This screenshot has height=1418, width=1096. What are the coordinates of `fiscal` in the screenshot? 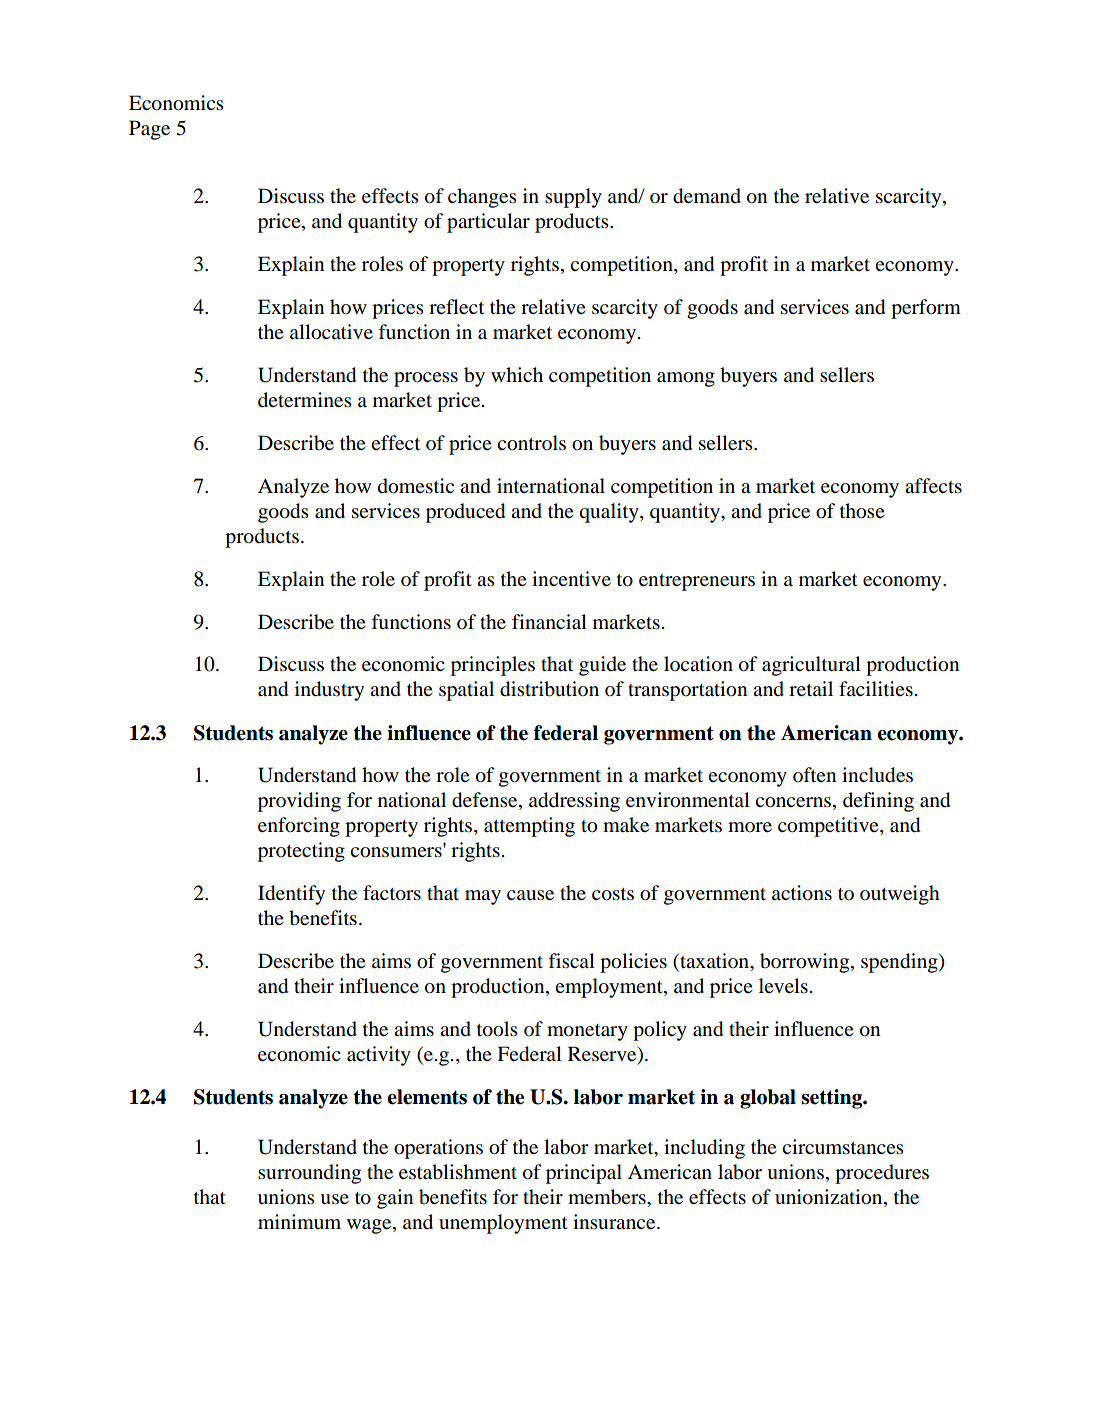 It's located at (571, 960).
